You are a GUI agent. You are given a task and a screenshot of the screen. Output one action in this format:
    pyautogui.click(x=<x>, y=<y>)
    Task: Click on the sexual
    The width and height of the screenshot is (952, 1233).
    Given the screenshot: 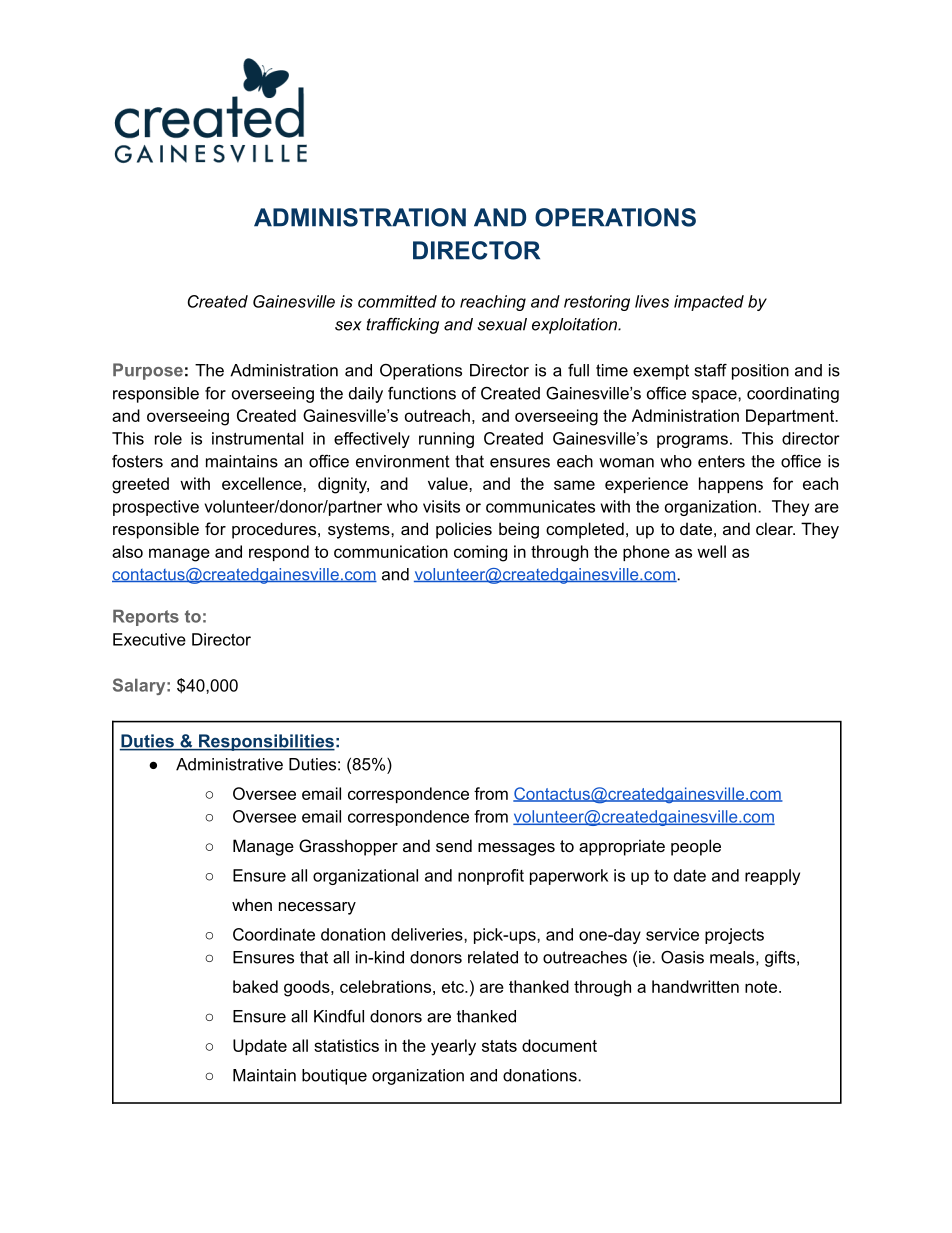 What is the action you would take?
    pyautogui.click(x=502, y=324)
